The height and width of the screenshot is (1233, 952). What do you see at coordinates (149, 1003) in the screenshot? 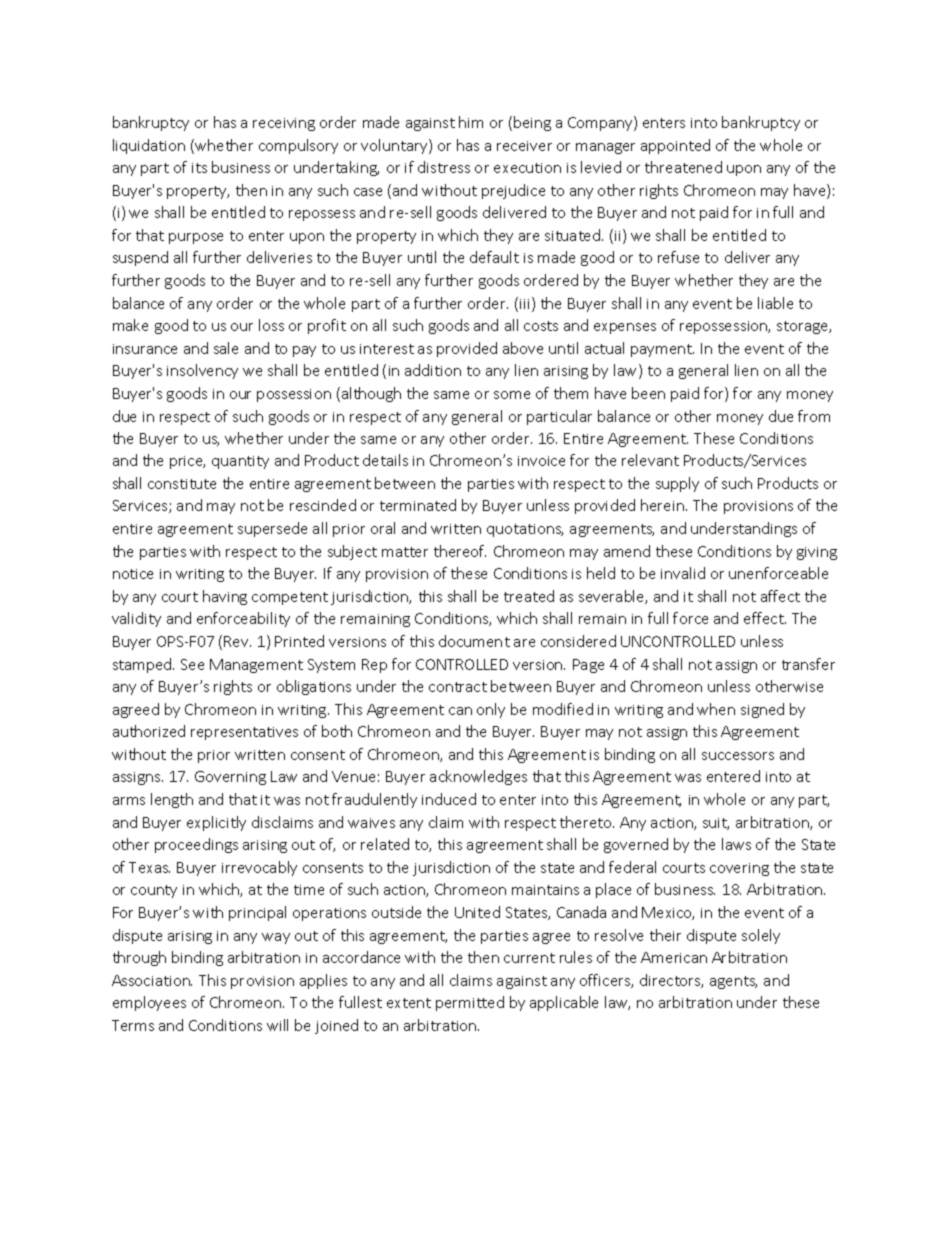
I see `employees` at bounding box center [149, 1003].
